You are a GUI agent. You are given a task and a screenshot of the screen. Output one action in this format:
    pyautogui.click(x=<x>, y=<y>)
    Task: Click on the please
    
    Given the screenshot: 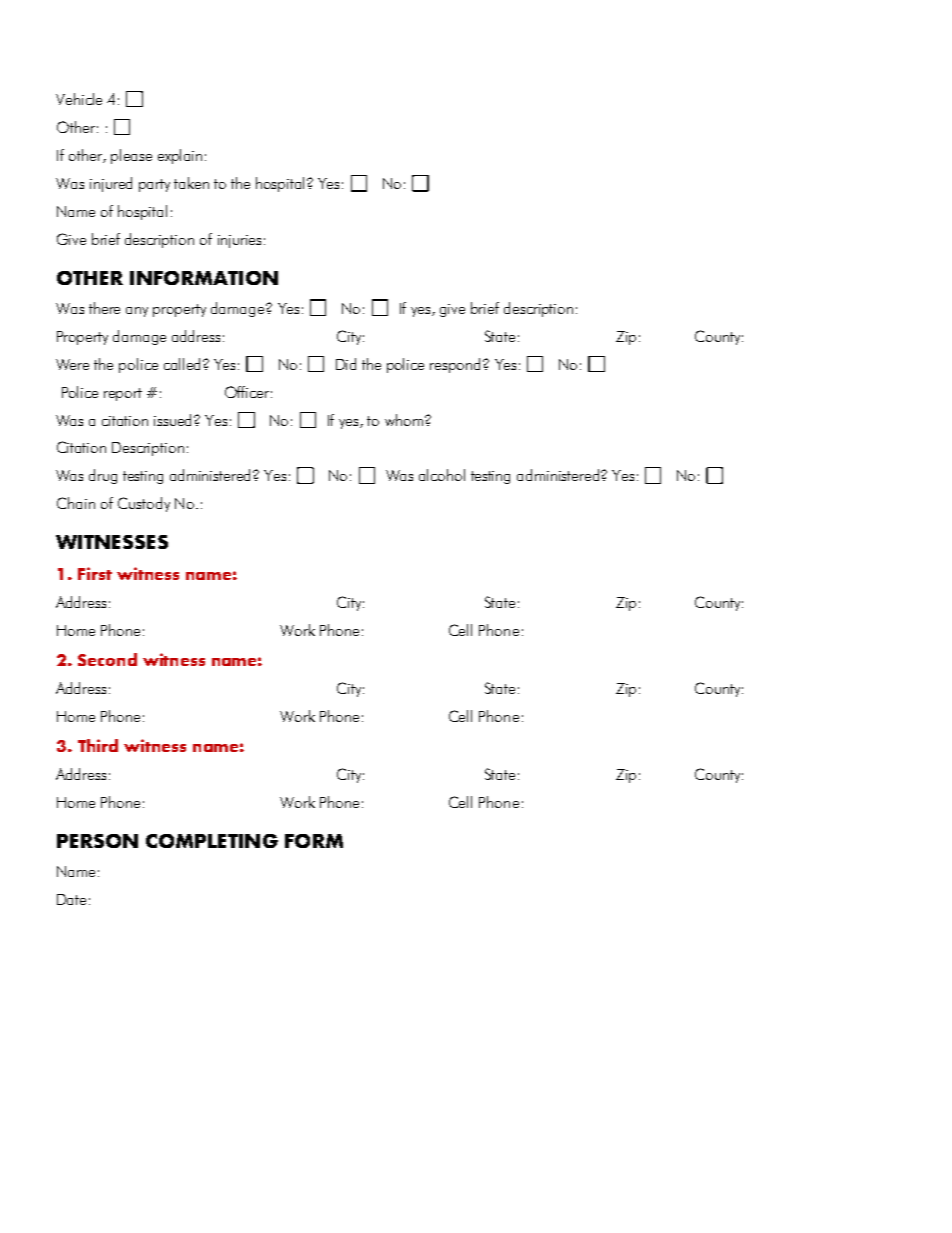 What is the action you would take?
    pyautogui.click(x=131, y=156)
